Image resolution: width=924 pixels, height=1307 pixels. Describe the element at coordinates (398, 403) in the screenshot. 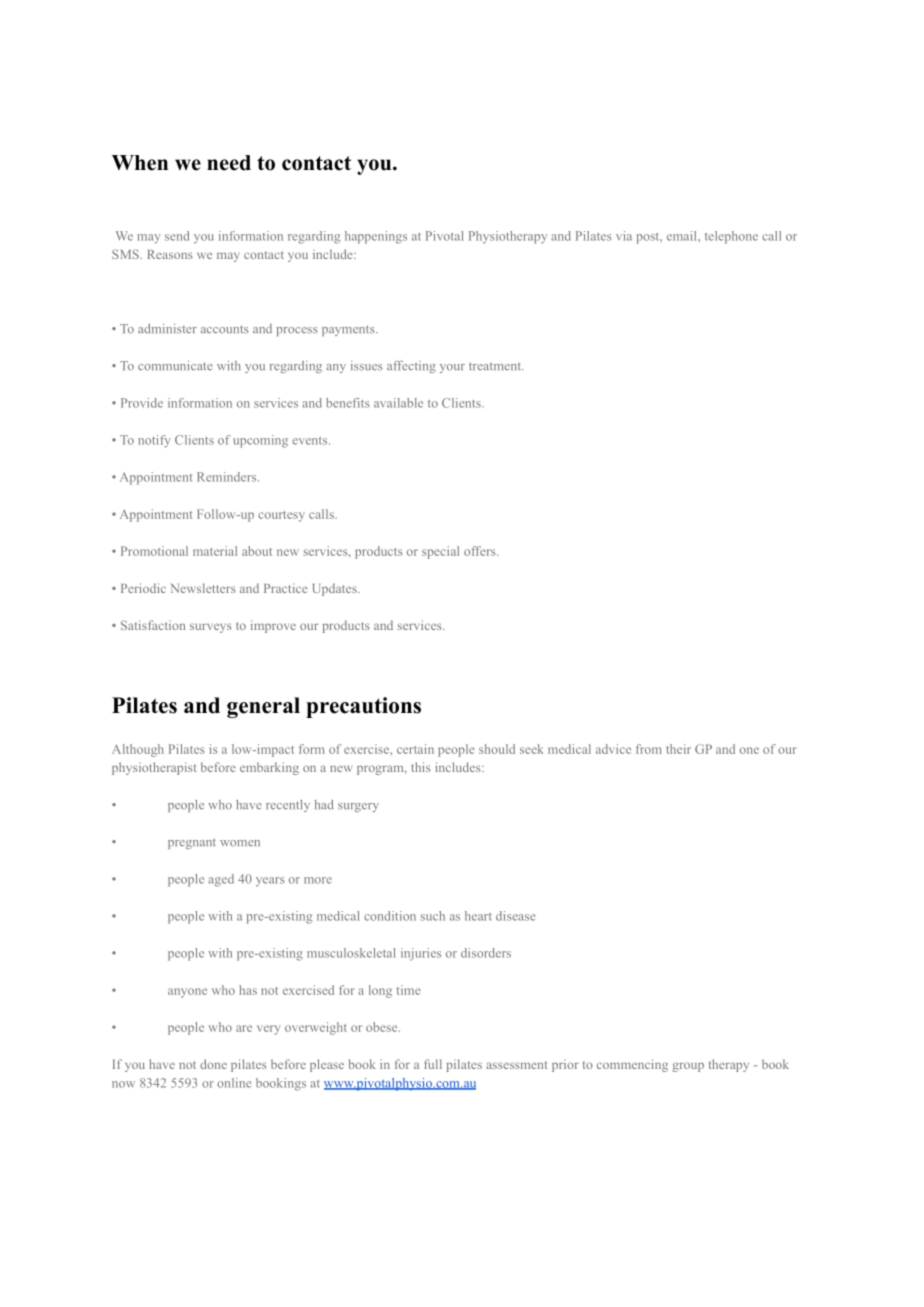

I see `available` at that location.
